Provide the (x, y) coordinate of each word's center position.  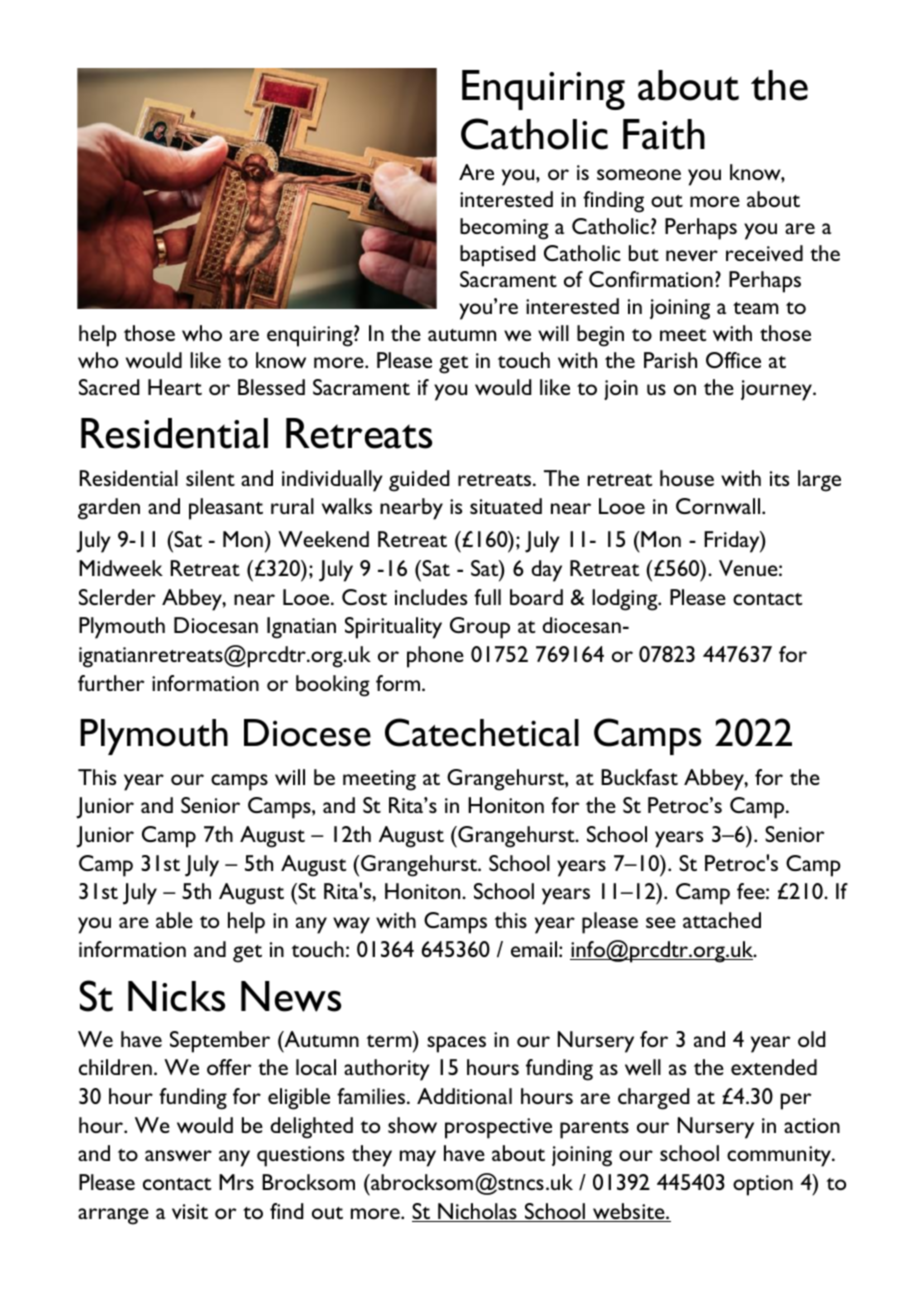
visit (190, 1211)
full (487, 597)
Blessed (271, 387)
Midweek (121, 568)
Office (733, 360)
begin (600, 336)
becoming (504, 229)
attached (722, 920)
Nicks (176, 996)
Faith (664, 134)
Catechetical (482, 732)
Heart (175, 387)
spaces (456, 1044)
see (661, 922)
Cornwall (719, 506)
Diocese (307, 733)
